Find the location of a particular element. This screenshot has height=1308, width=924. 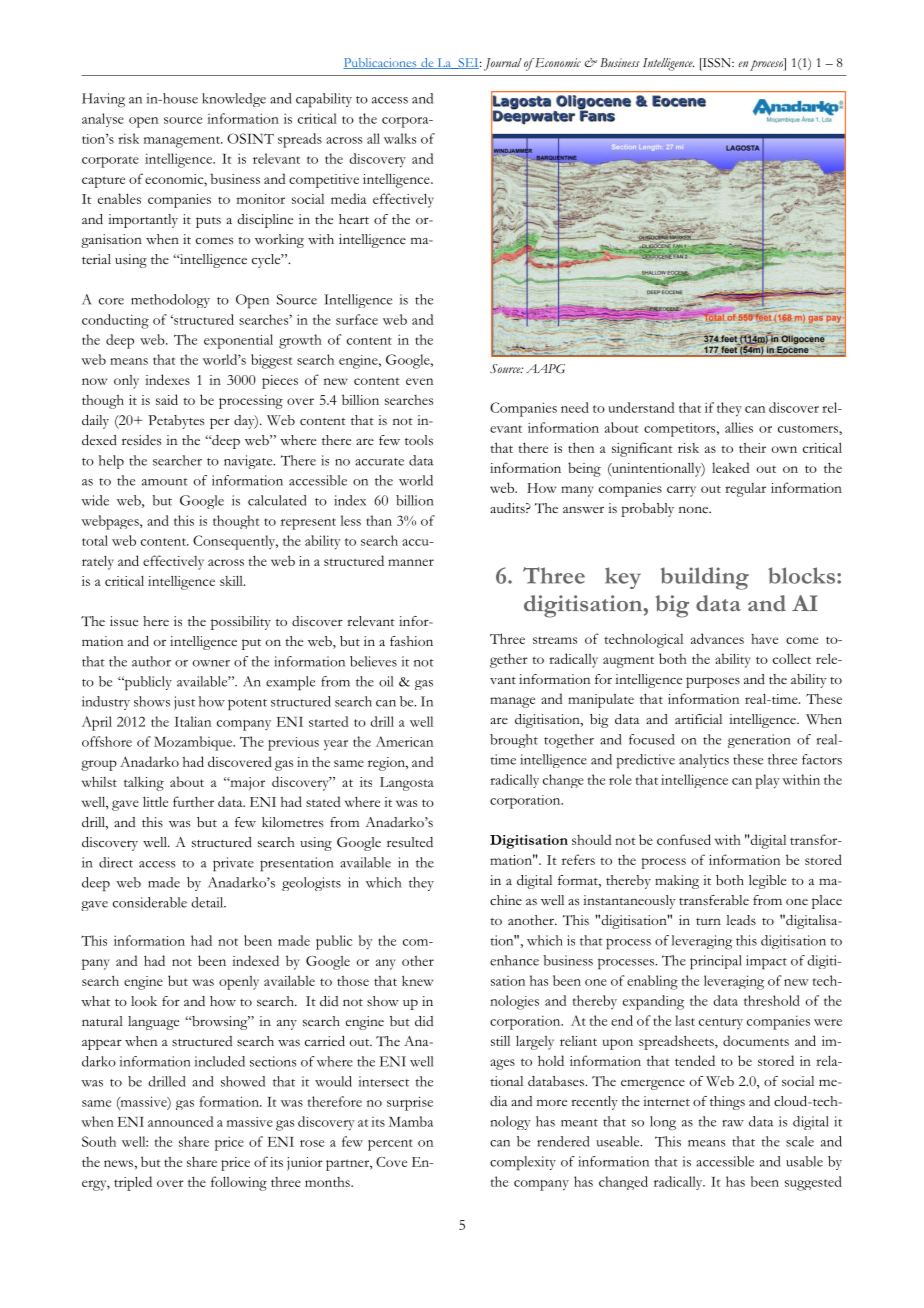

Mamba is located at coordinates (410, 1121).
